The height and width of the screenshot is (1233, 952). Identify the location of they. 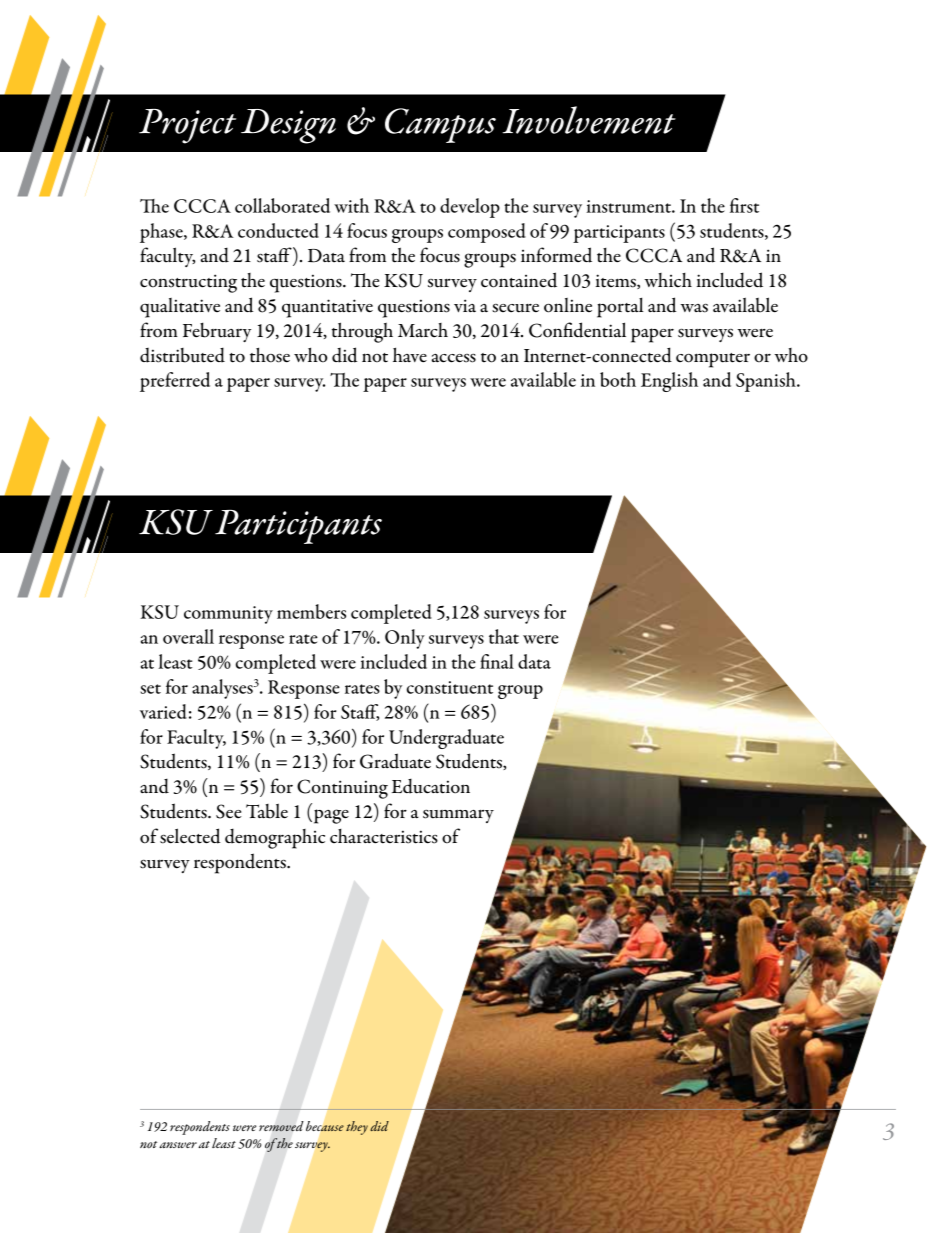
(357, 1128).
